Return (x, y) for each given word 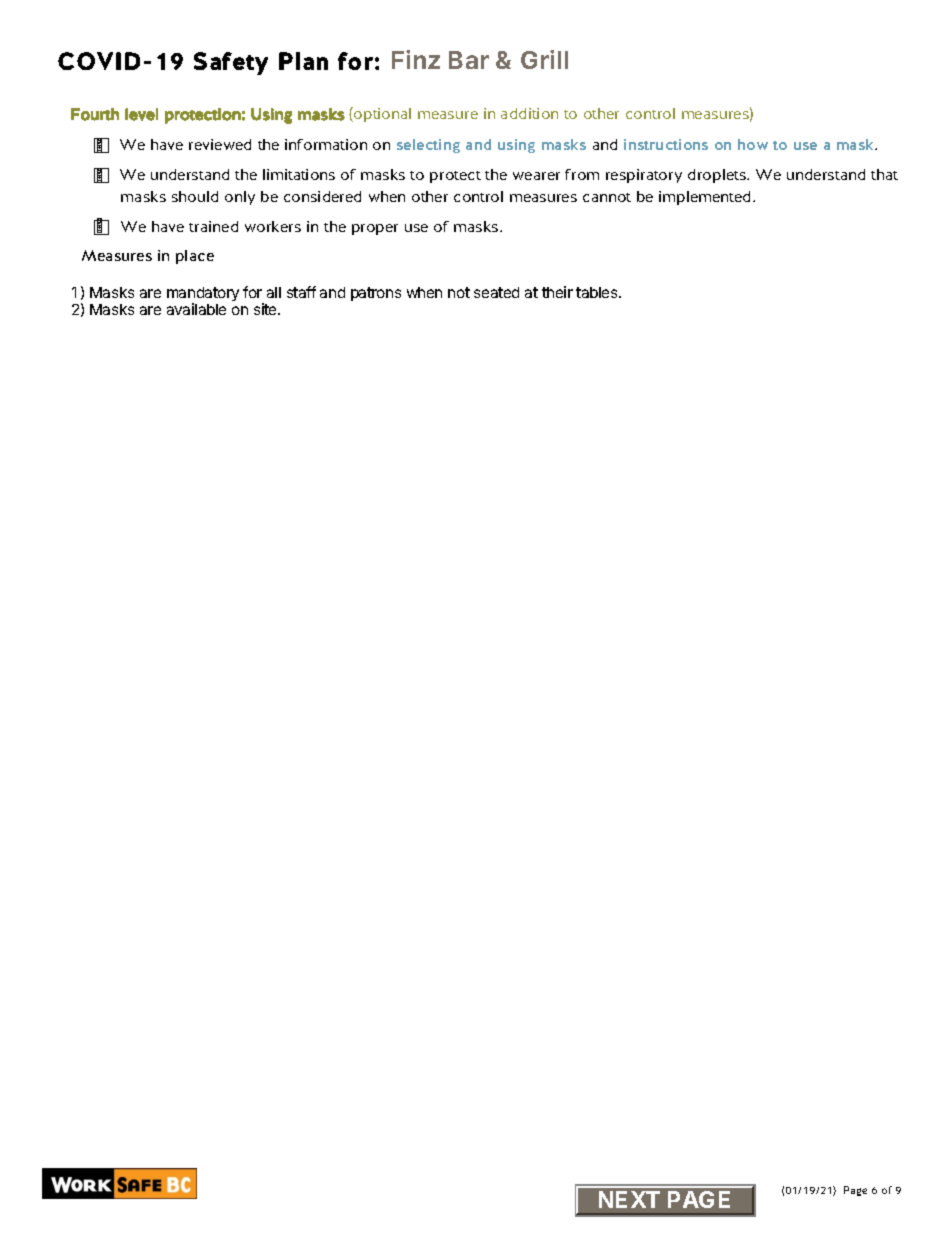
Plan (303, 61)
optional (381, 114)
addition (529, 113)
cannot (607, 197)
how (753, 144)
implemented (706, 198)
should (195, 196)
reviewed (220, 144)
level (141, 114)
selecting (428, 146)
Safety (231, 63)
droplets (718, 176)
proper (375, 229)
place (195, 257)
